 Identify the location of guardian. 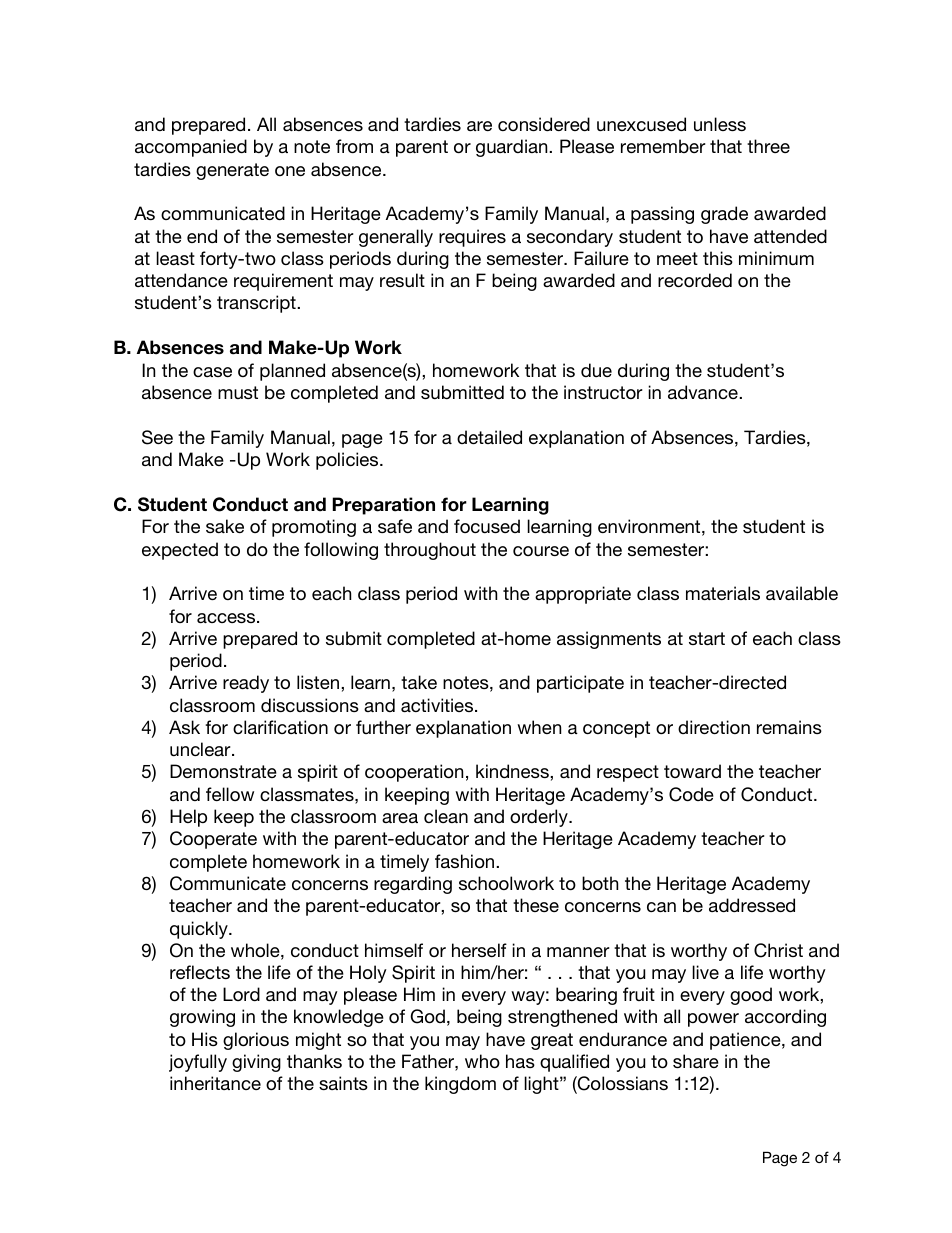
(513, 148).
